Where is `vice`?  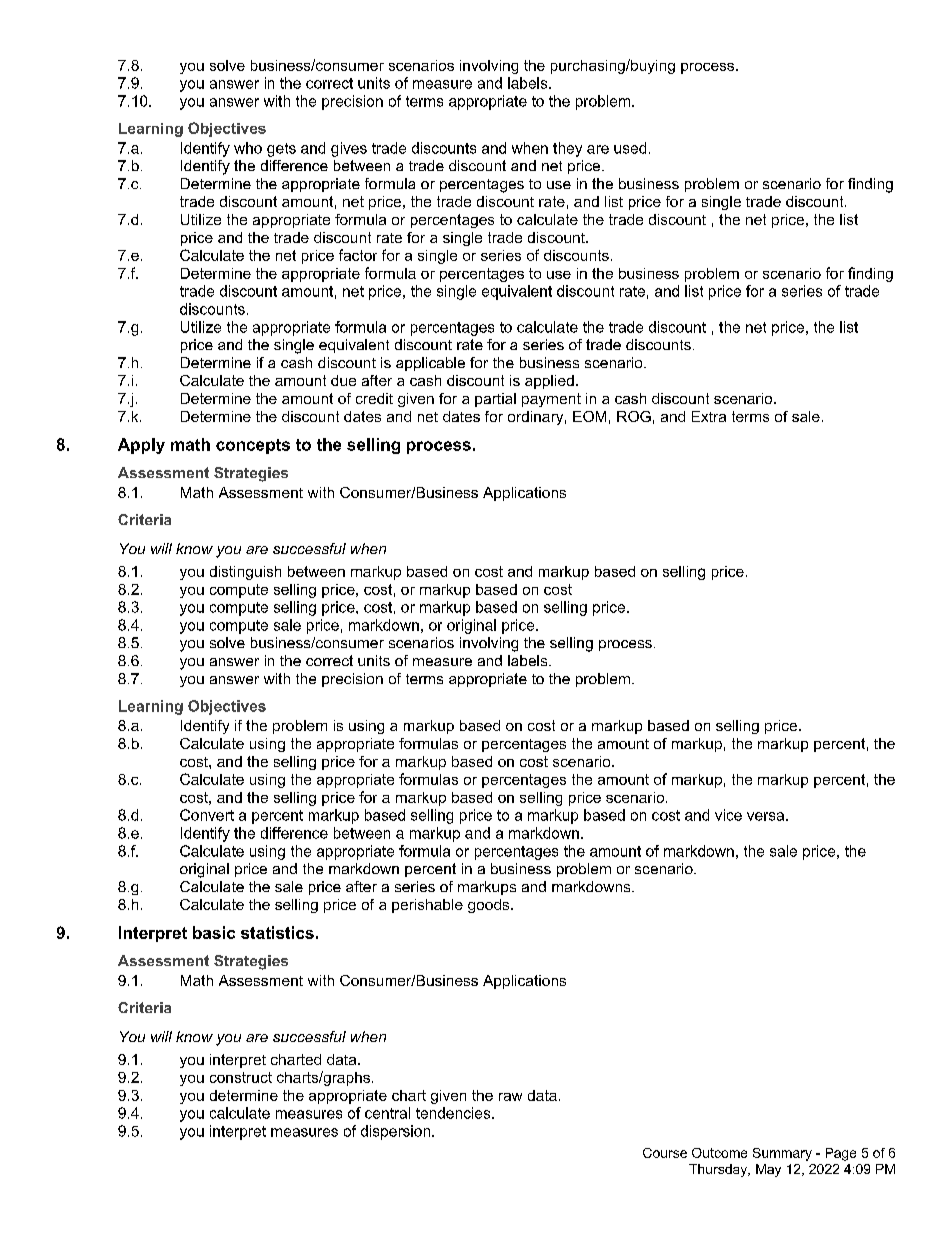
vice is located at coordinates (728, 815).
